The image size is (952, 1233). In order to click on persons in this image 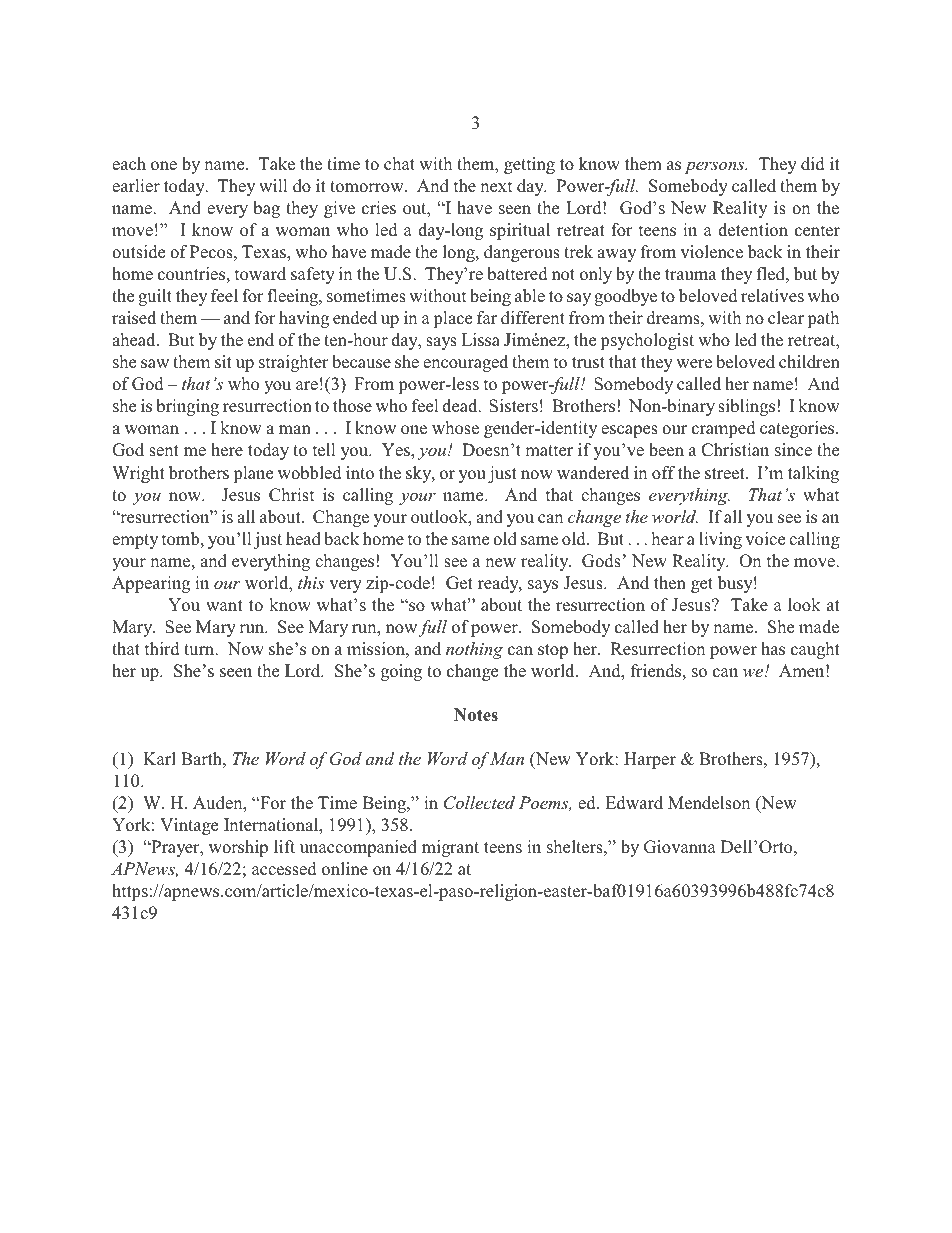, I will do `click(715, 167)`.
